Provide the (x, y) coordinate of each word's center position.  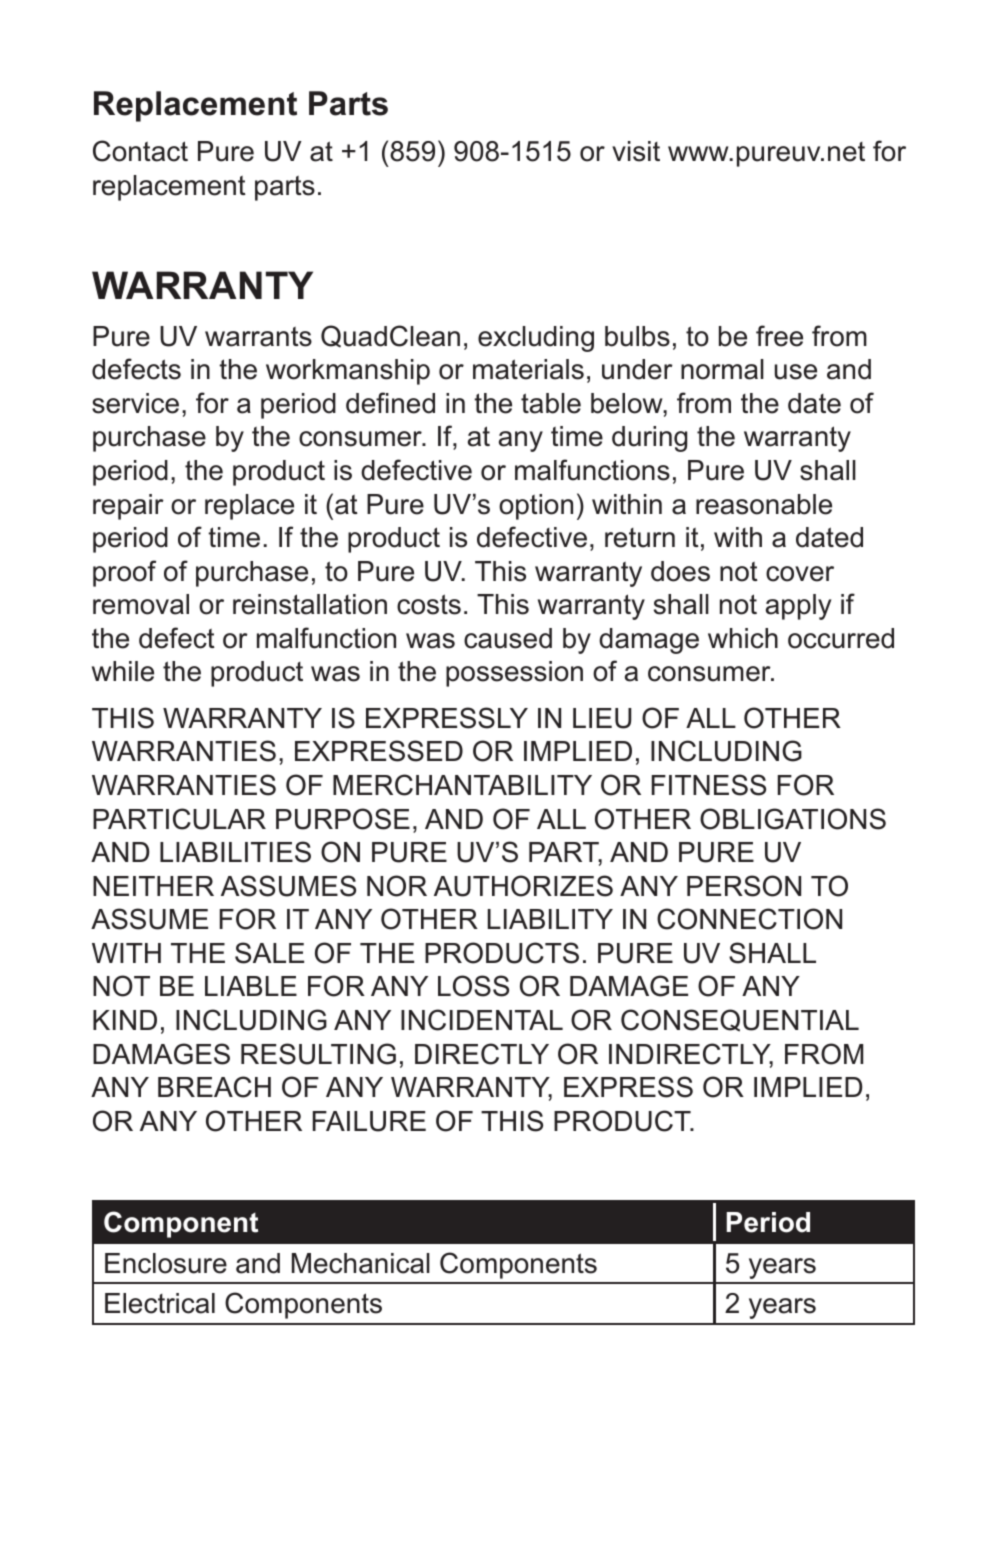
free (779, 336)
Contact (140, 151)
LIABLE (251, 986)
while (123, 671)
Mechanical (361, 1263)
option (536, 507)
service (135, 403)
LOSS (473, 986)
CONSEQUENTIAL (740, 1020)
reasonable (764, 504)
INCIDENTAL (482, 1020)
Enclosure (166, 1263)
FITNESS (709, 785)
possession (514, 674)
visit (636, 151)
